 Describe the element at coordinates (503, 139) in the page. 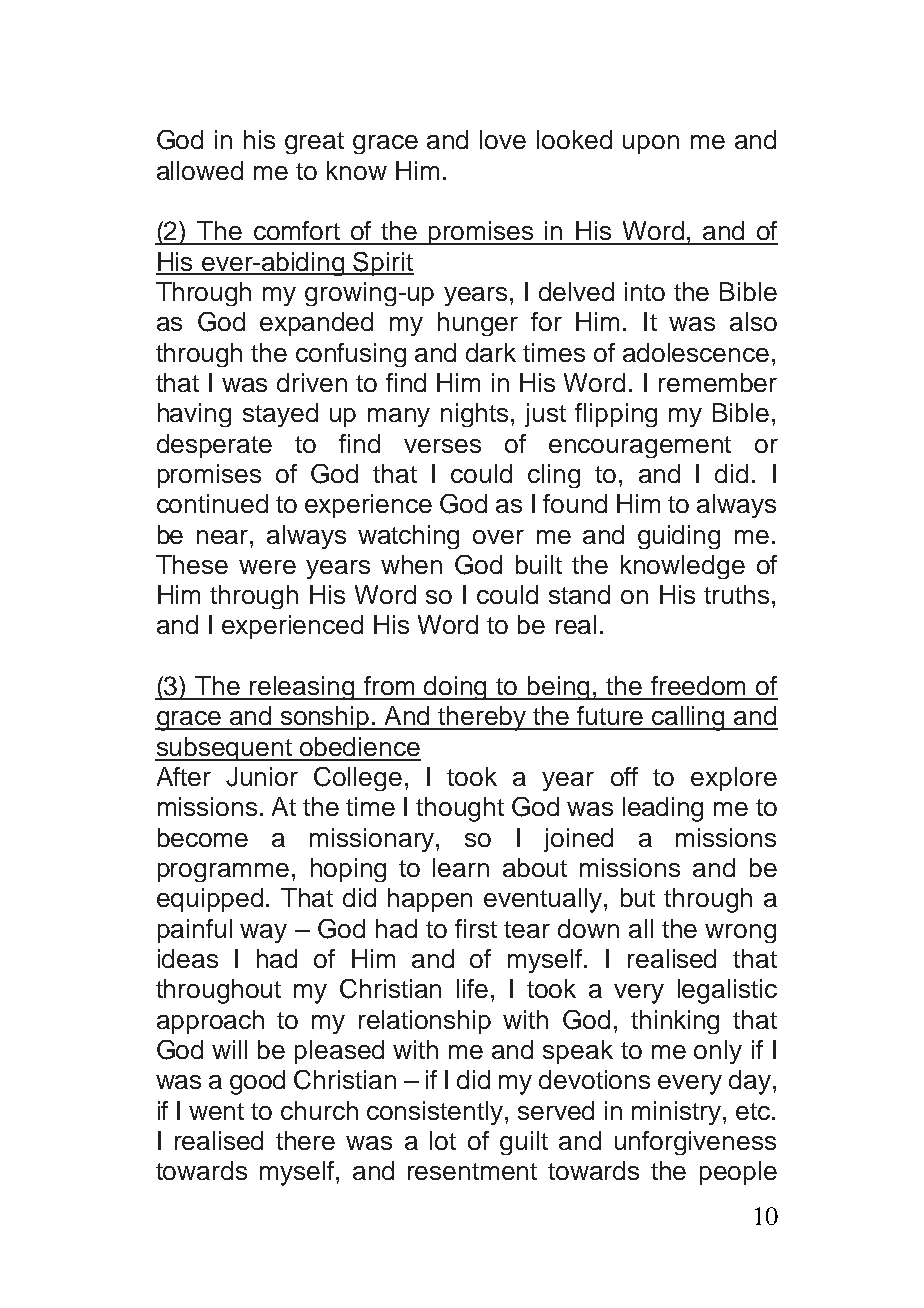

I see `love` at that location.
